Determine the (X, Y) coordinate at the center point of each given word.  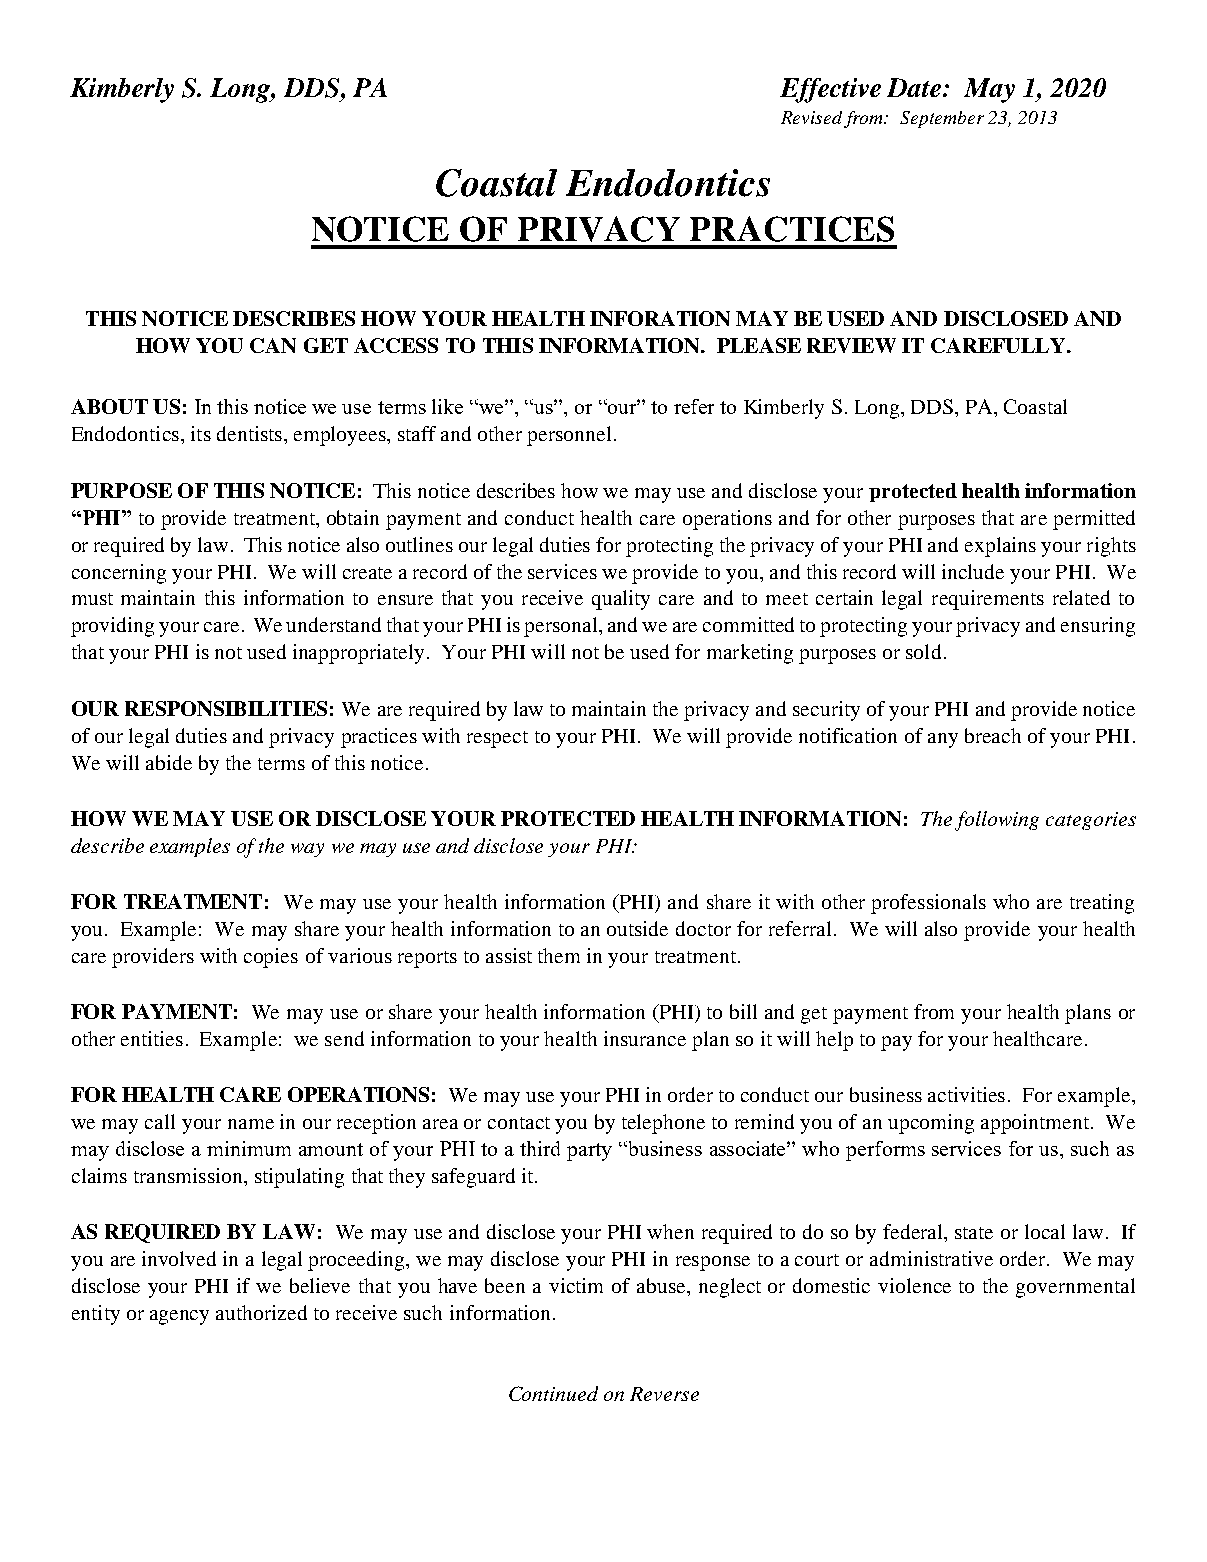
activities (966, 1094)
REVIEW (851, 345)
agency (179, 1317)
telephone (663, 1124)
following (997, 821)
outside (637, 928)
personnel (569, 436)
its (201, 433)
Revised (811, 117)
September (942, 119)
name (251, 1124)
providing (112, 627)
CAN (273, 345)
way (307, 850)
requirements (988, 600)
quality (621, 600)
